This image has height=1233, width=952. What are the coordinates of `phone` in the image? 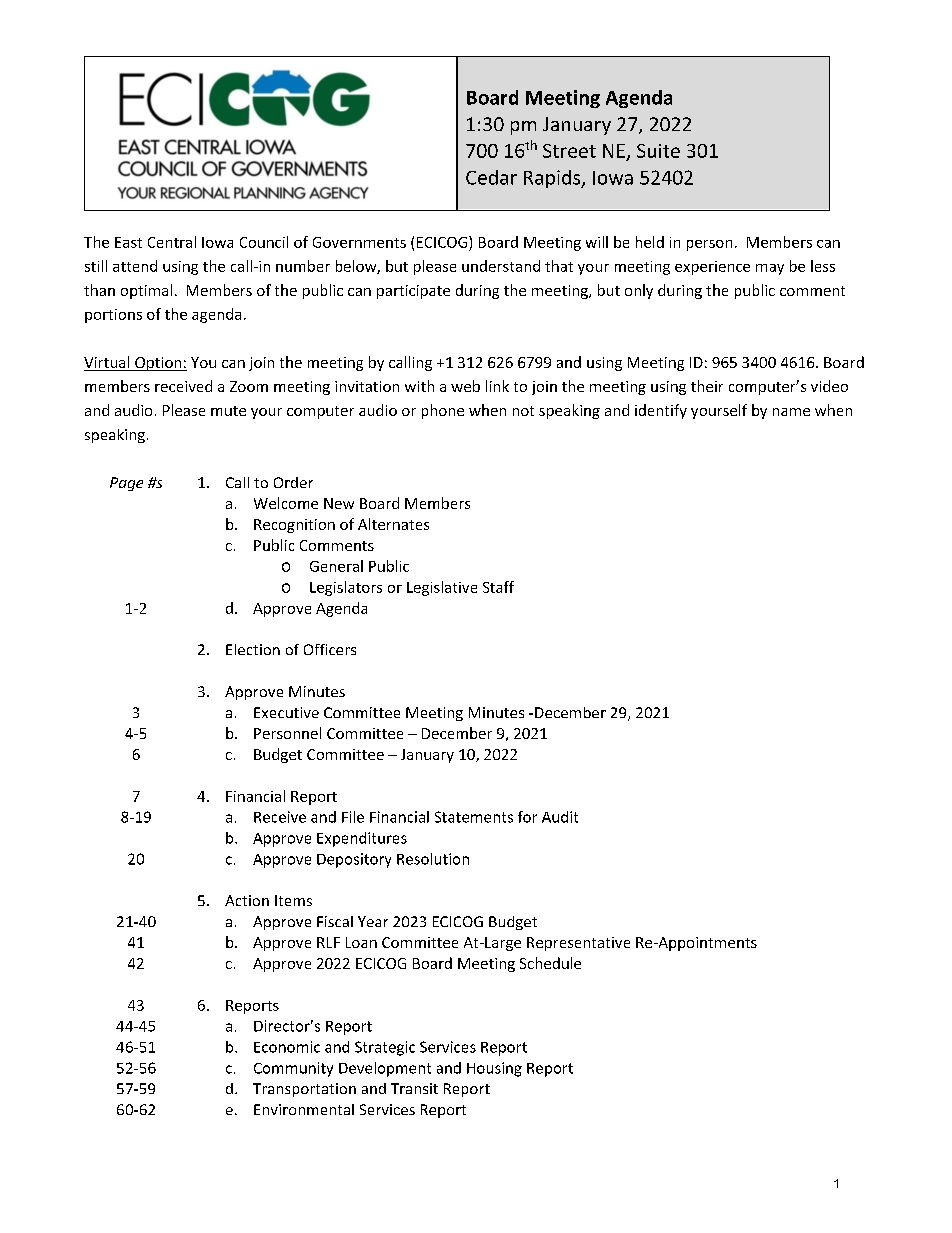 It's located at (443, 411).
